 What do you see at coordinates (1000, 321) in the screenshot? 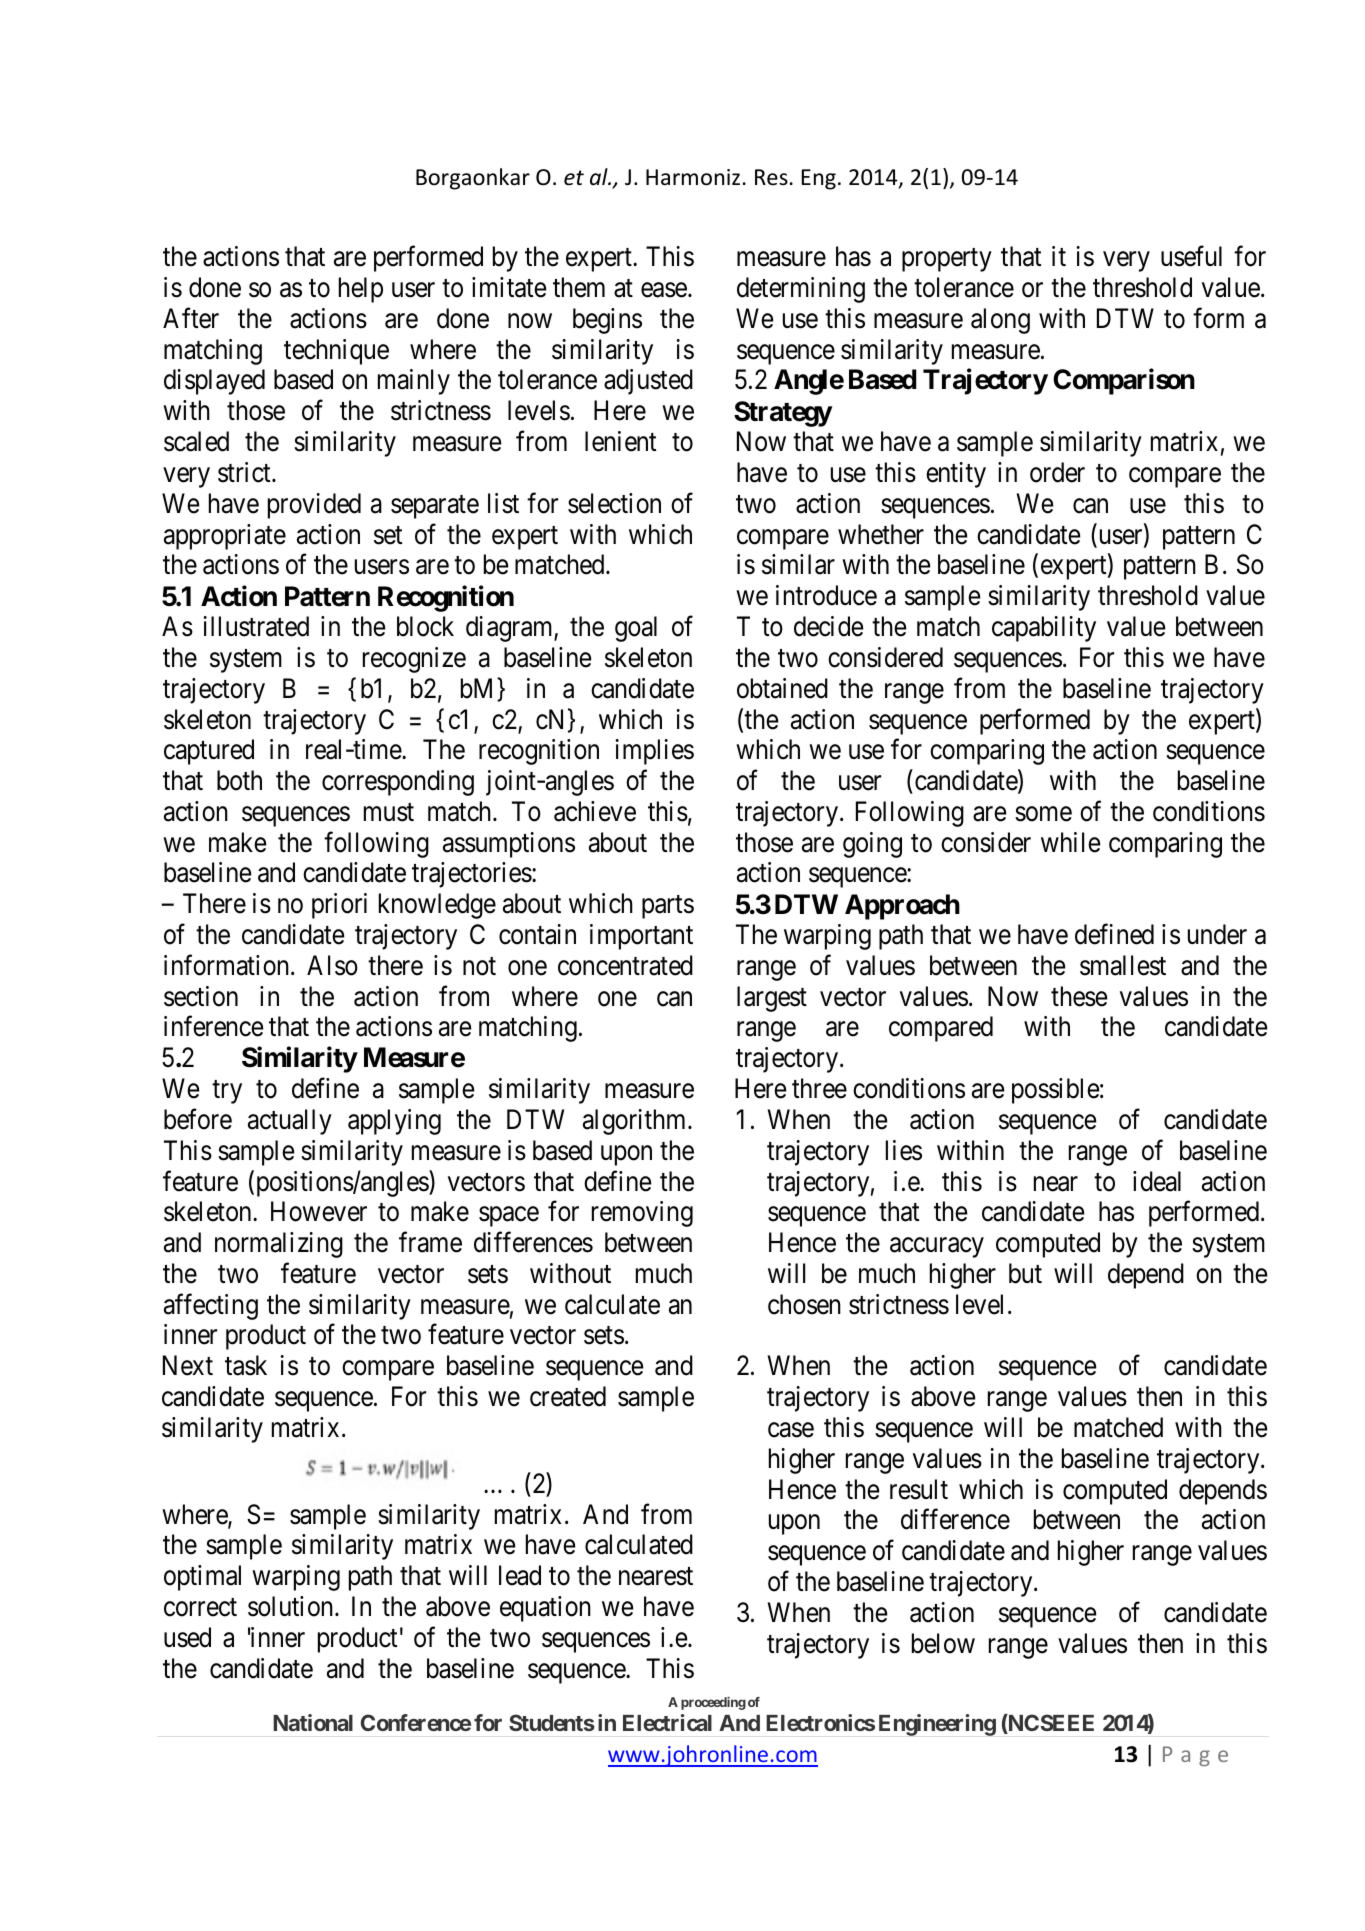
I see `along` at bounding box center [1000, 321].
